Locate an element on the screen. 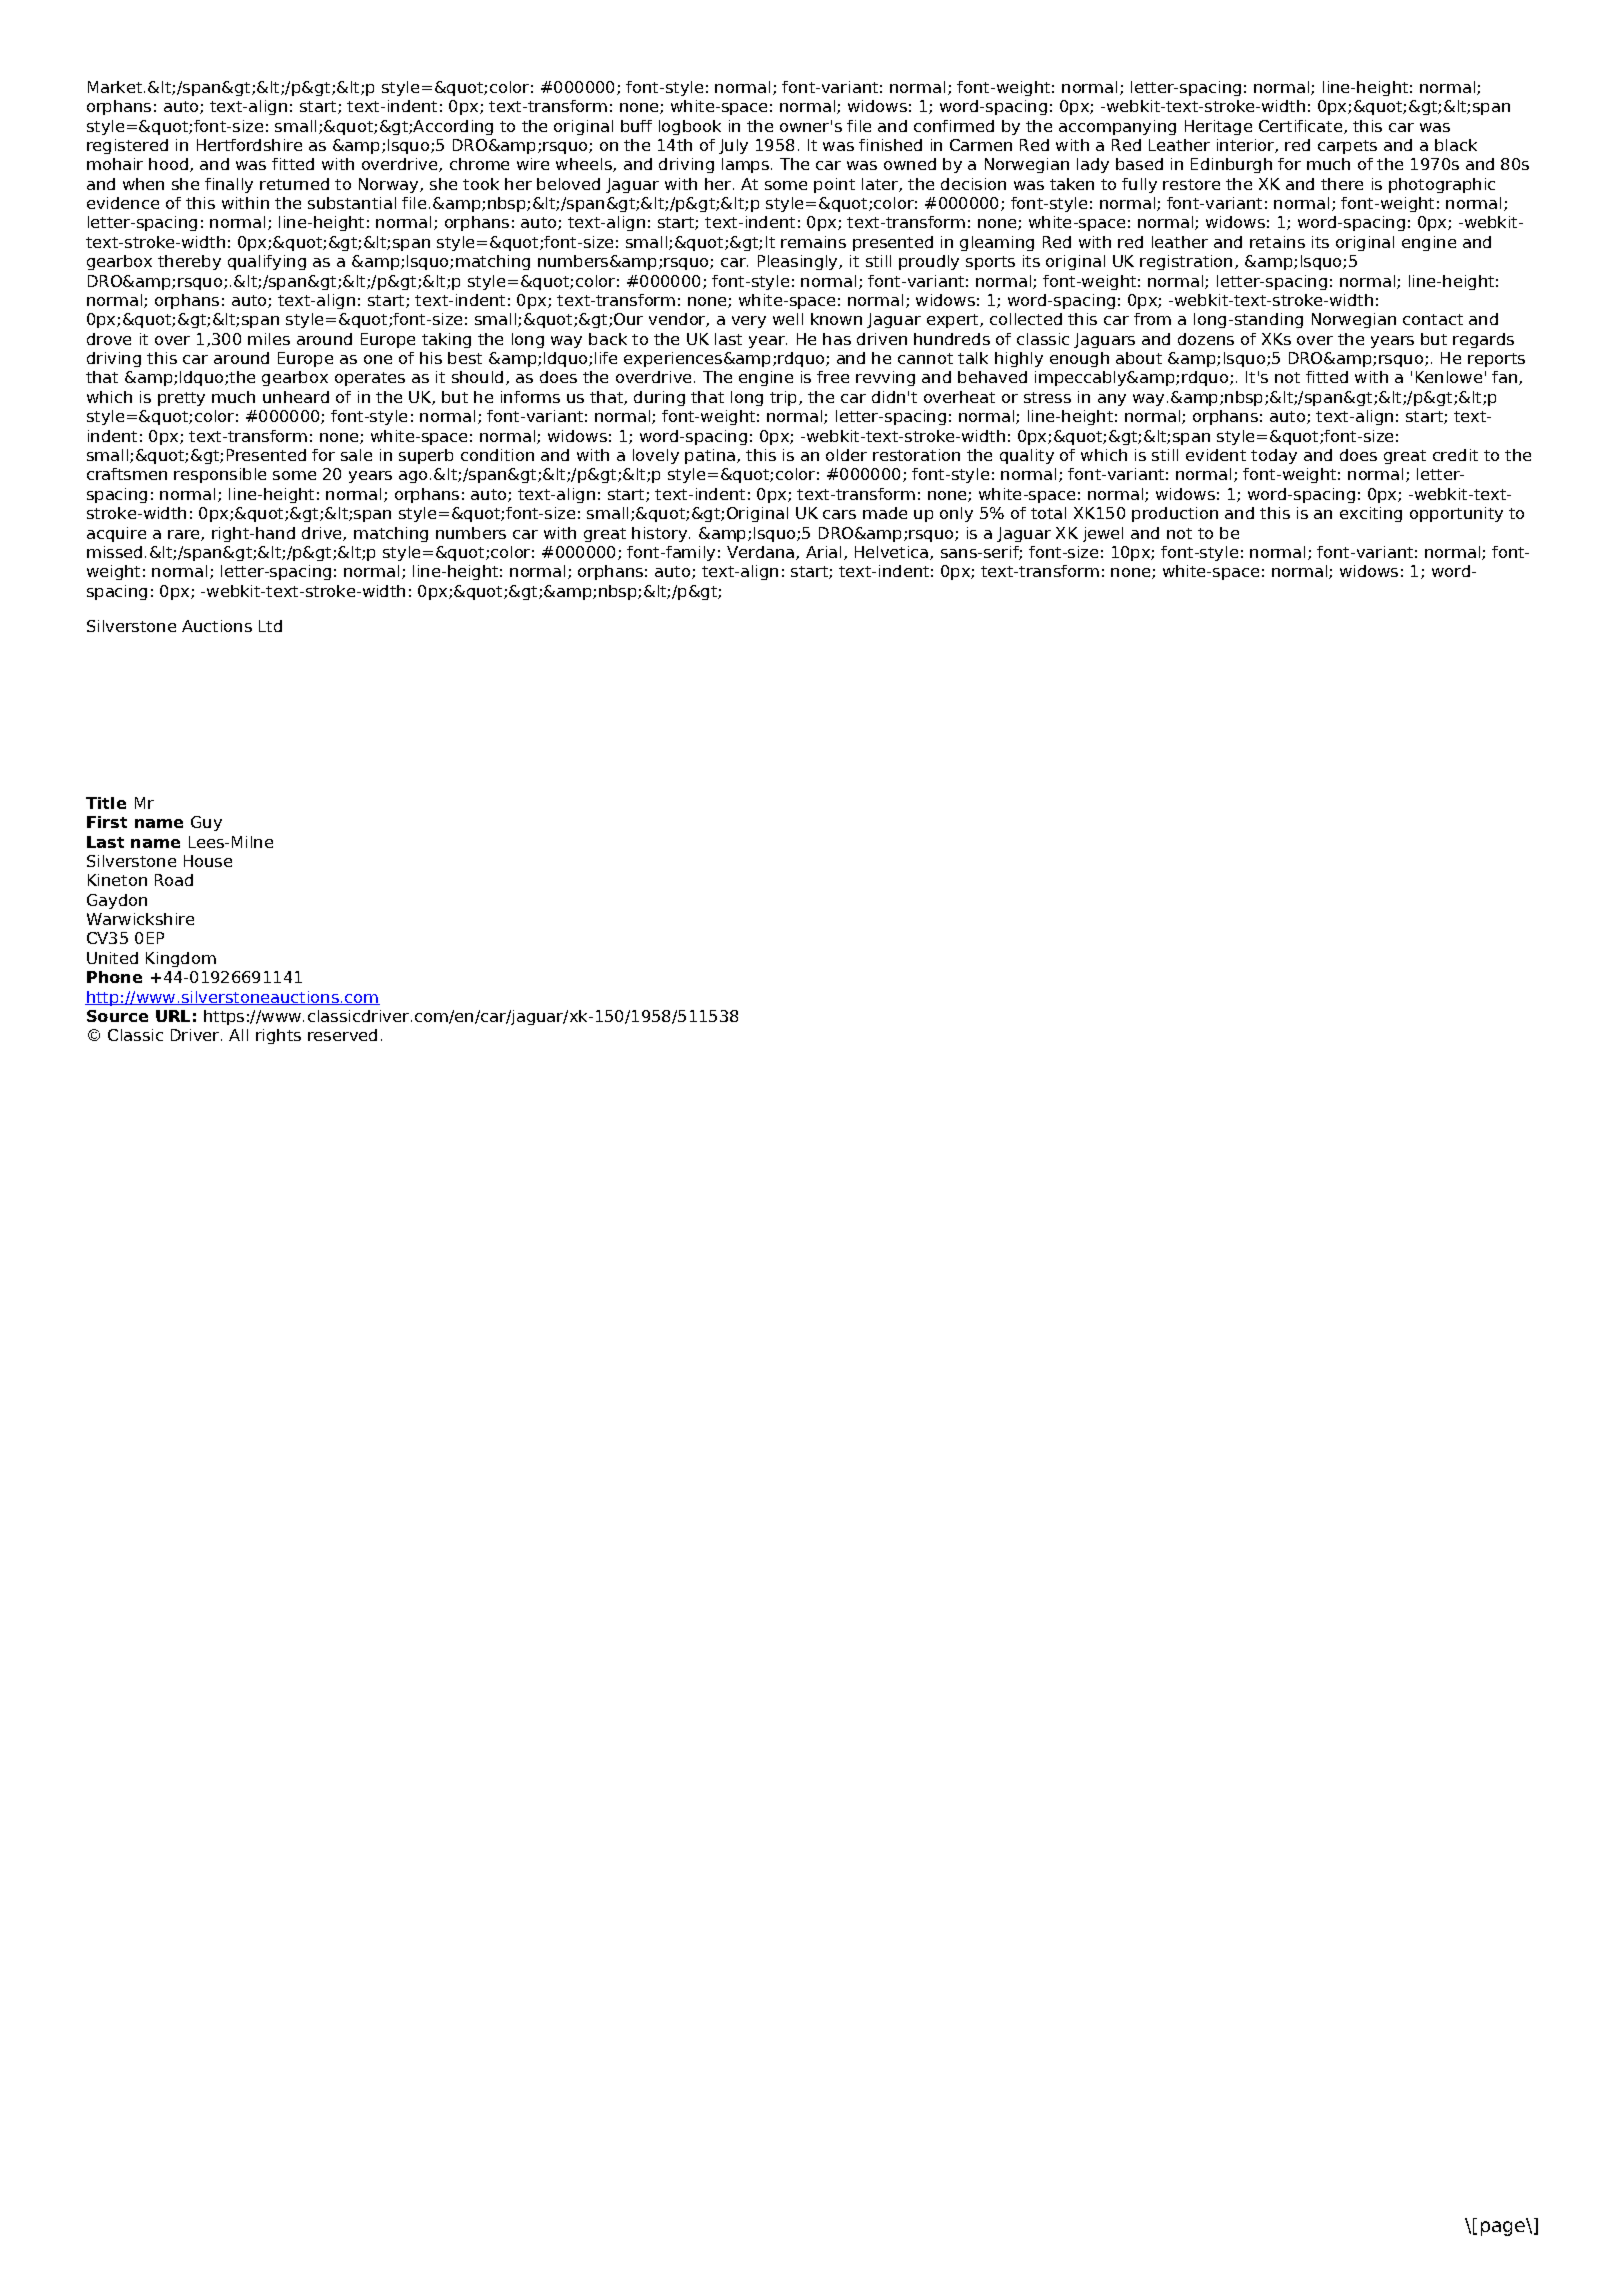  contact is located at coordinates (1433, 319).
